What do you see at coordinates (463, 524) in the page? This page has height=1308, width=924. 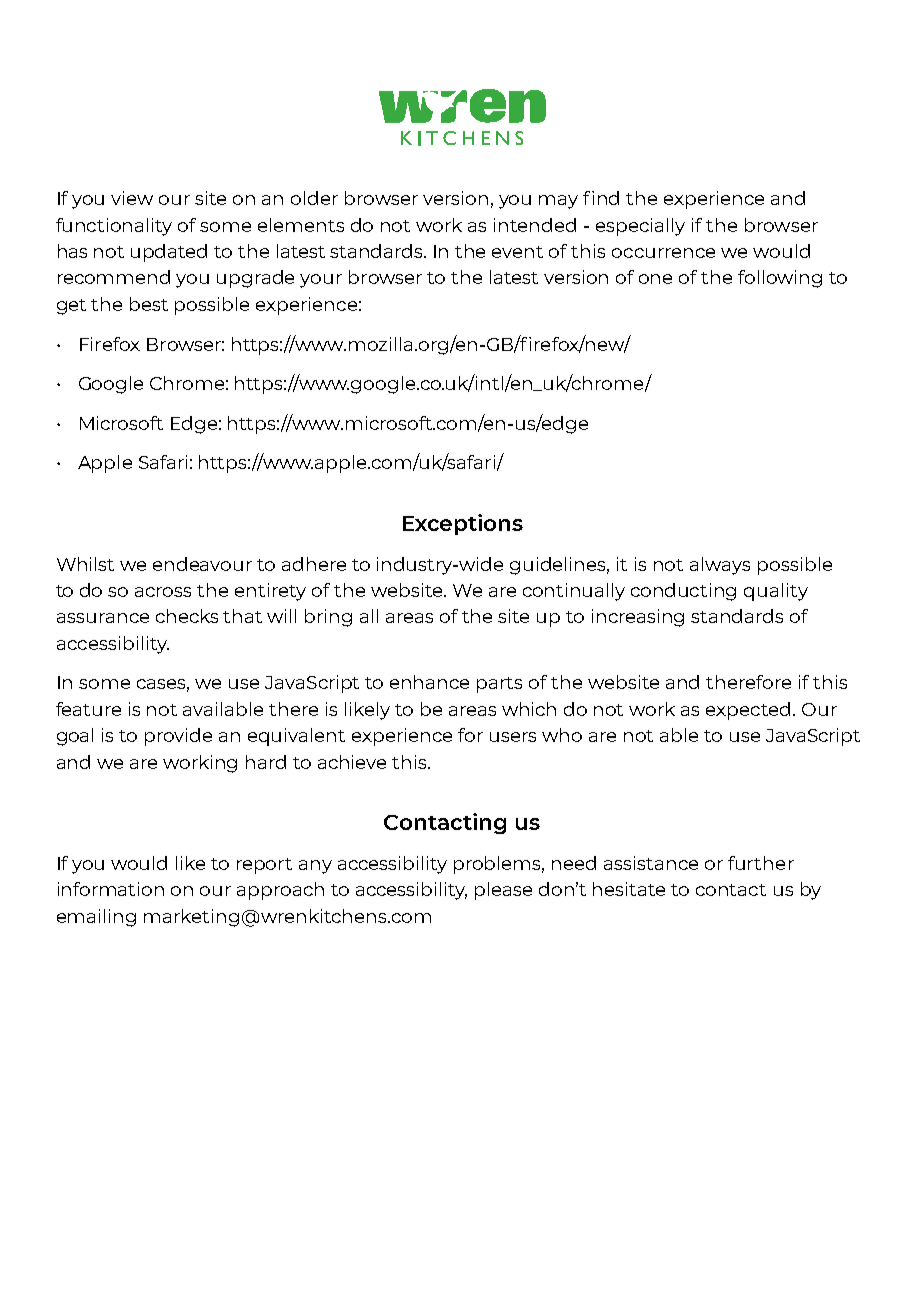 I see `Exceptions` at bounding box center [463, 524].
